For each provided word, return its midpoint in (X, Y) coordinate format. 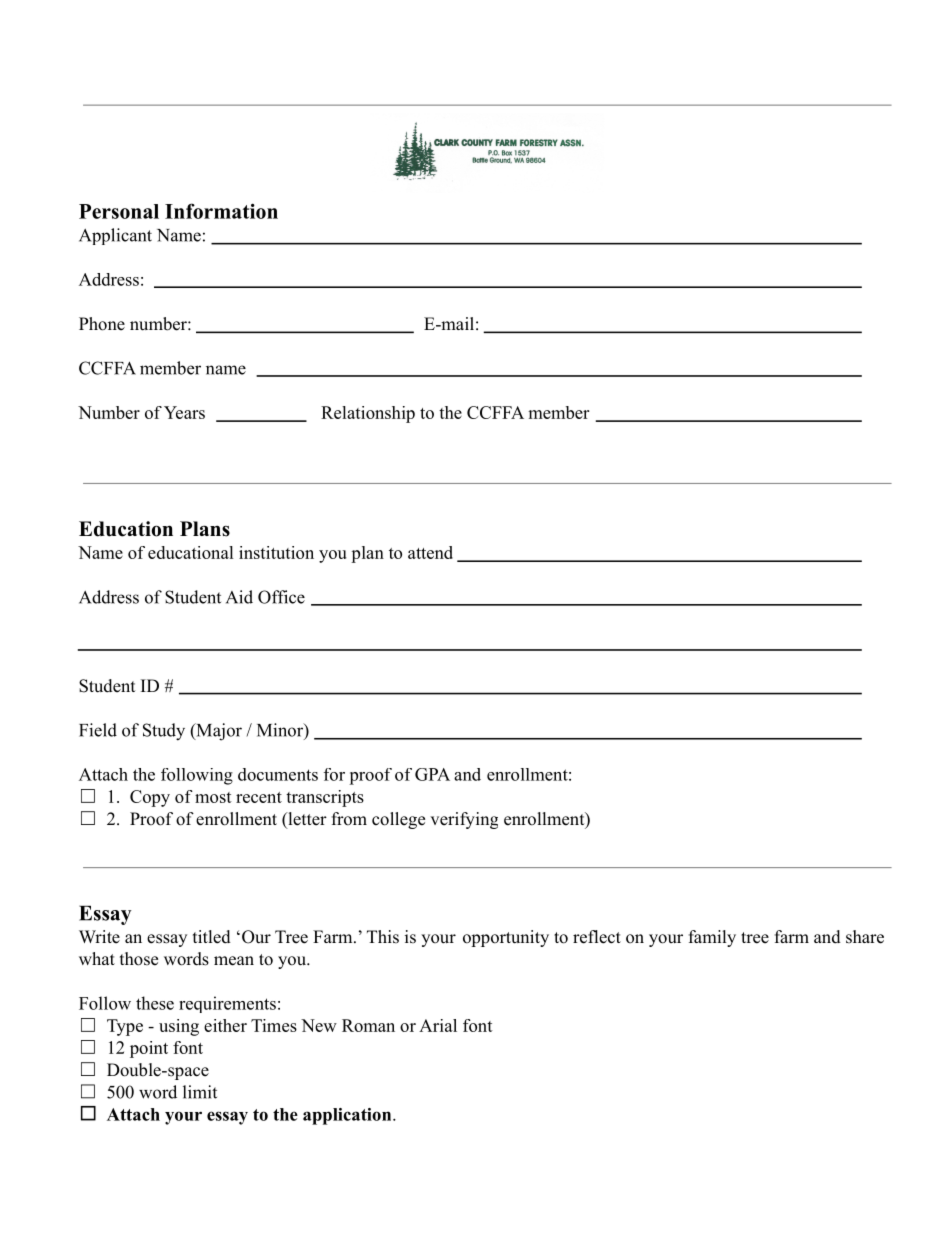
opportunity (506, 938)
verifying (464, 820)
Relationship (368, 414)
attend (430, 552)
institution (276, 552)
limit (200, 1092)
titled (212, 937)
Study (164, 732)
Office (281, 597)
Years (184, 412)
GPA (432, 774)
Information (221, 211)
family (712, 938)
